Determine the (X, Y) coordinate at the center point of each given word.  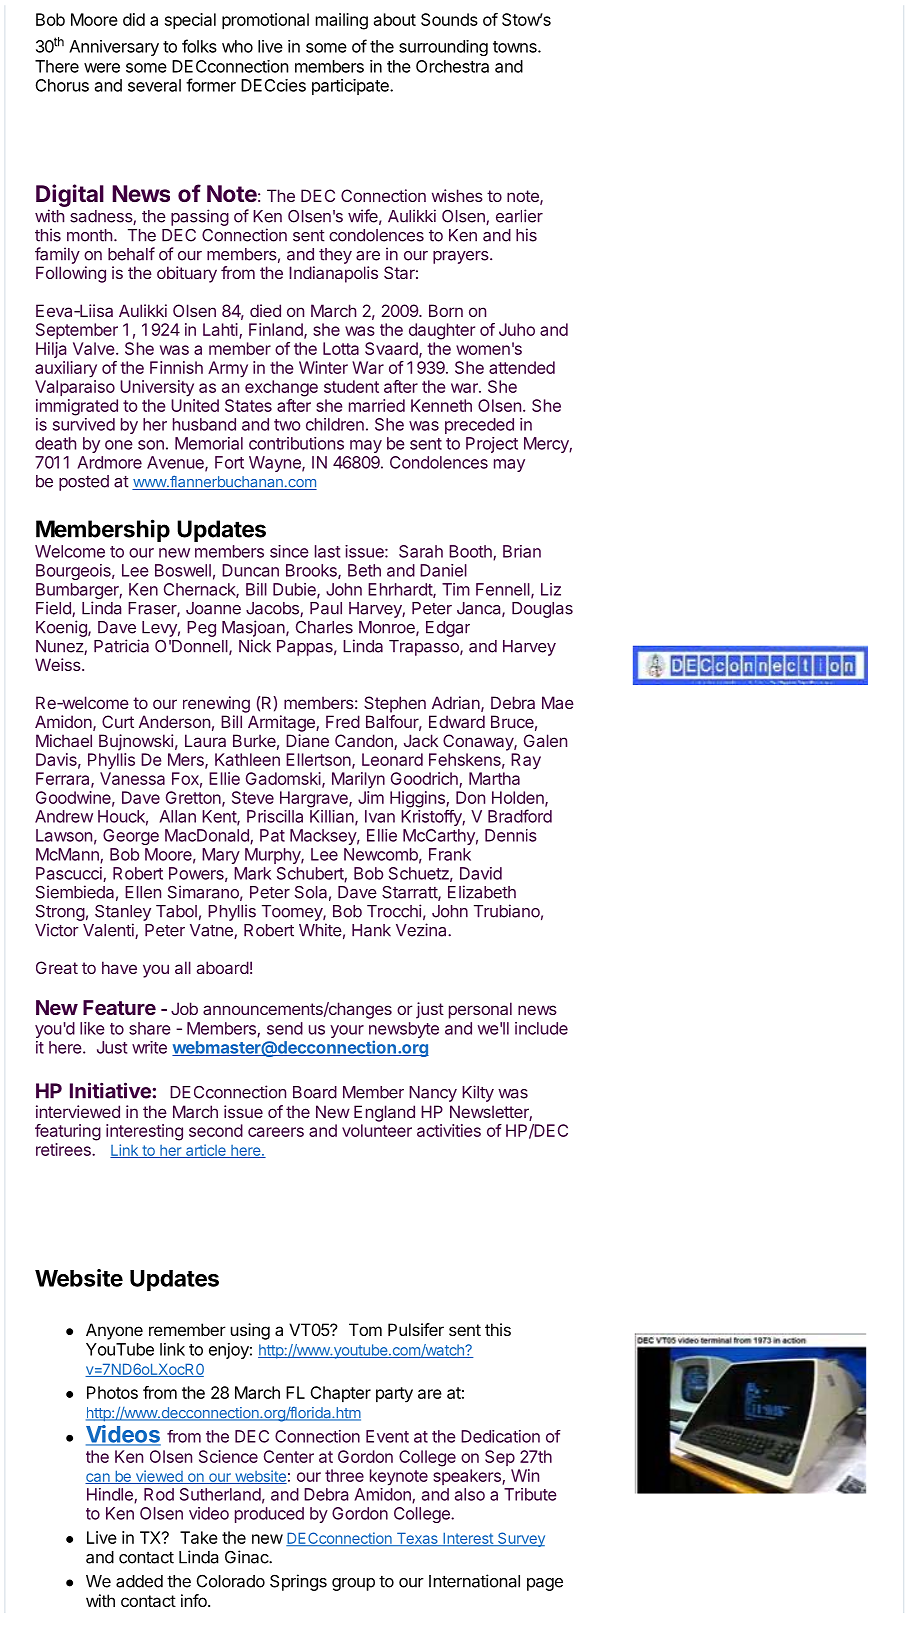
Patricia (121, 646)
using (250, 1331)
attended (522, 367)
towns (516, 47)
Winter (323, 367)
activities (449, 1130)
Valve (93, 348)
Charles (324, 627)
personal (480, 1010)
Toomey (293, 913)
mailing (342, 21)
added (139, 1581)
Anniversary (114, 48)
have (119, 967)
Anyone (114, 1331)
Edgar (448, 629)
